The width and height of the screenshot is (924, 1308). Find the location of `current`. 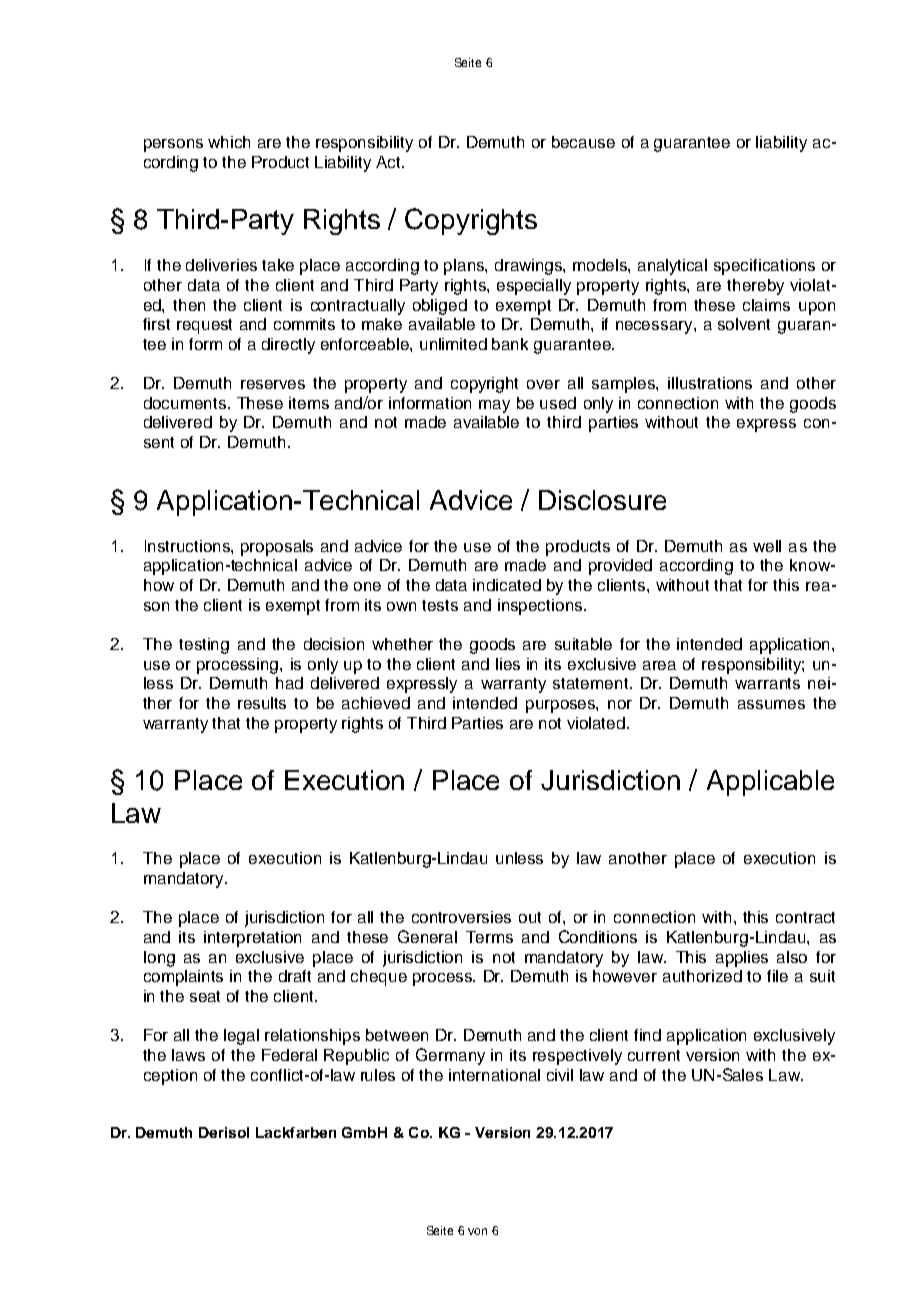

current is located at coordinates (654, 1055).
